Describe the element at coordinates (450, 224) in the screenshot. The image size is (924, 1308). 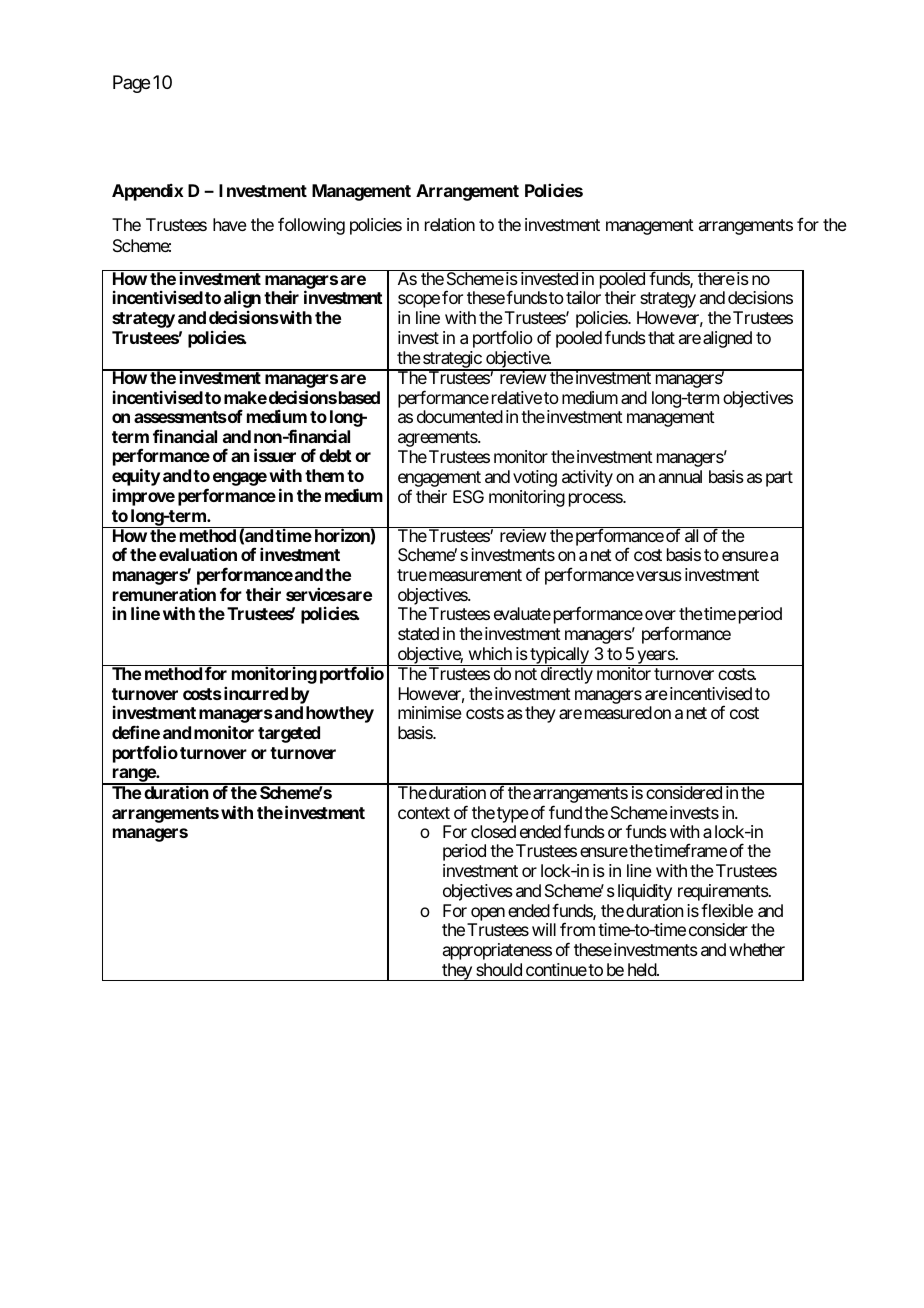
I see `relation` at that location.
